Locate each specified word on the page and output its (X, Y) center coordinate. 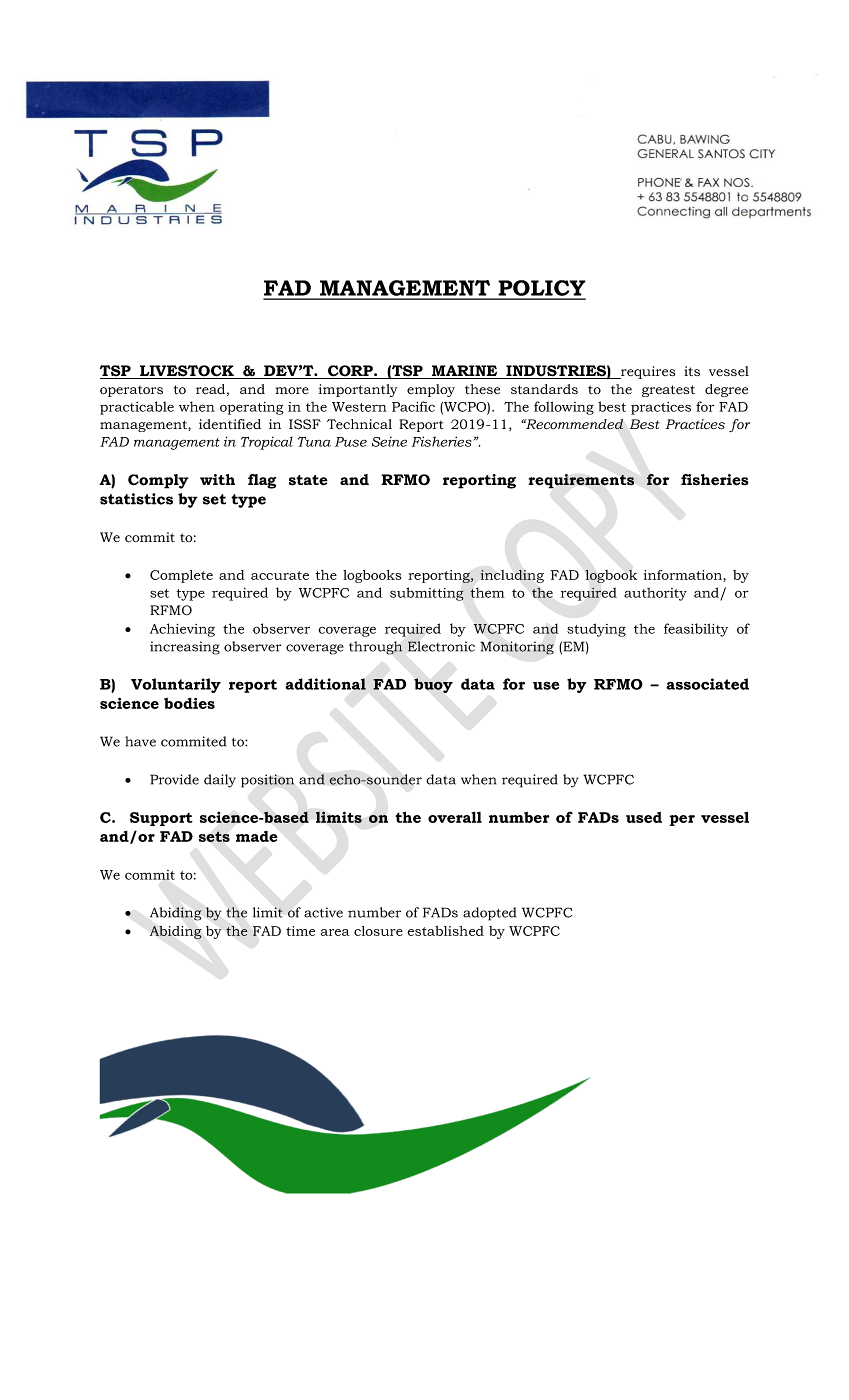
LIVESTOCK (187, 372)
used (644, 817)
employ (431, 390)
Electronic (441, 646)
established (445, 931)
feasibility (696, 630)
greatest (668, 391)
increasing (185, 648)
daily (220, 781)
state (308, 480)
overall (455, 817)
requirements (581, 481)
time (300, 931)
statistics (136, 499)
